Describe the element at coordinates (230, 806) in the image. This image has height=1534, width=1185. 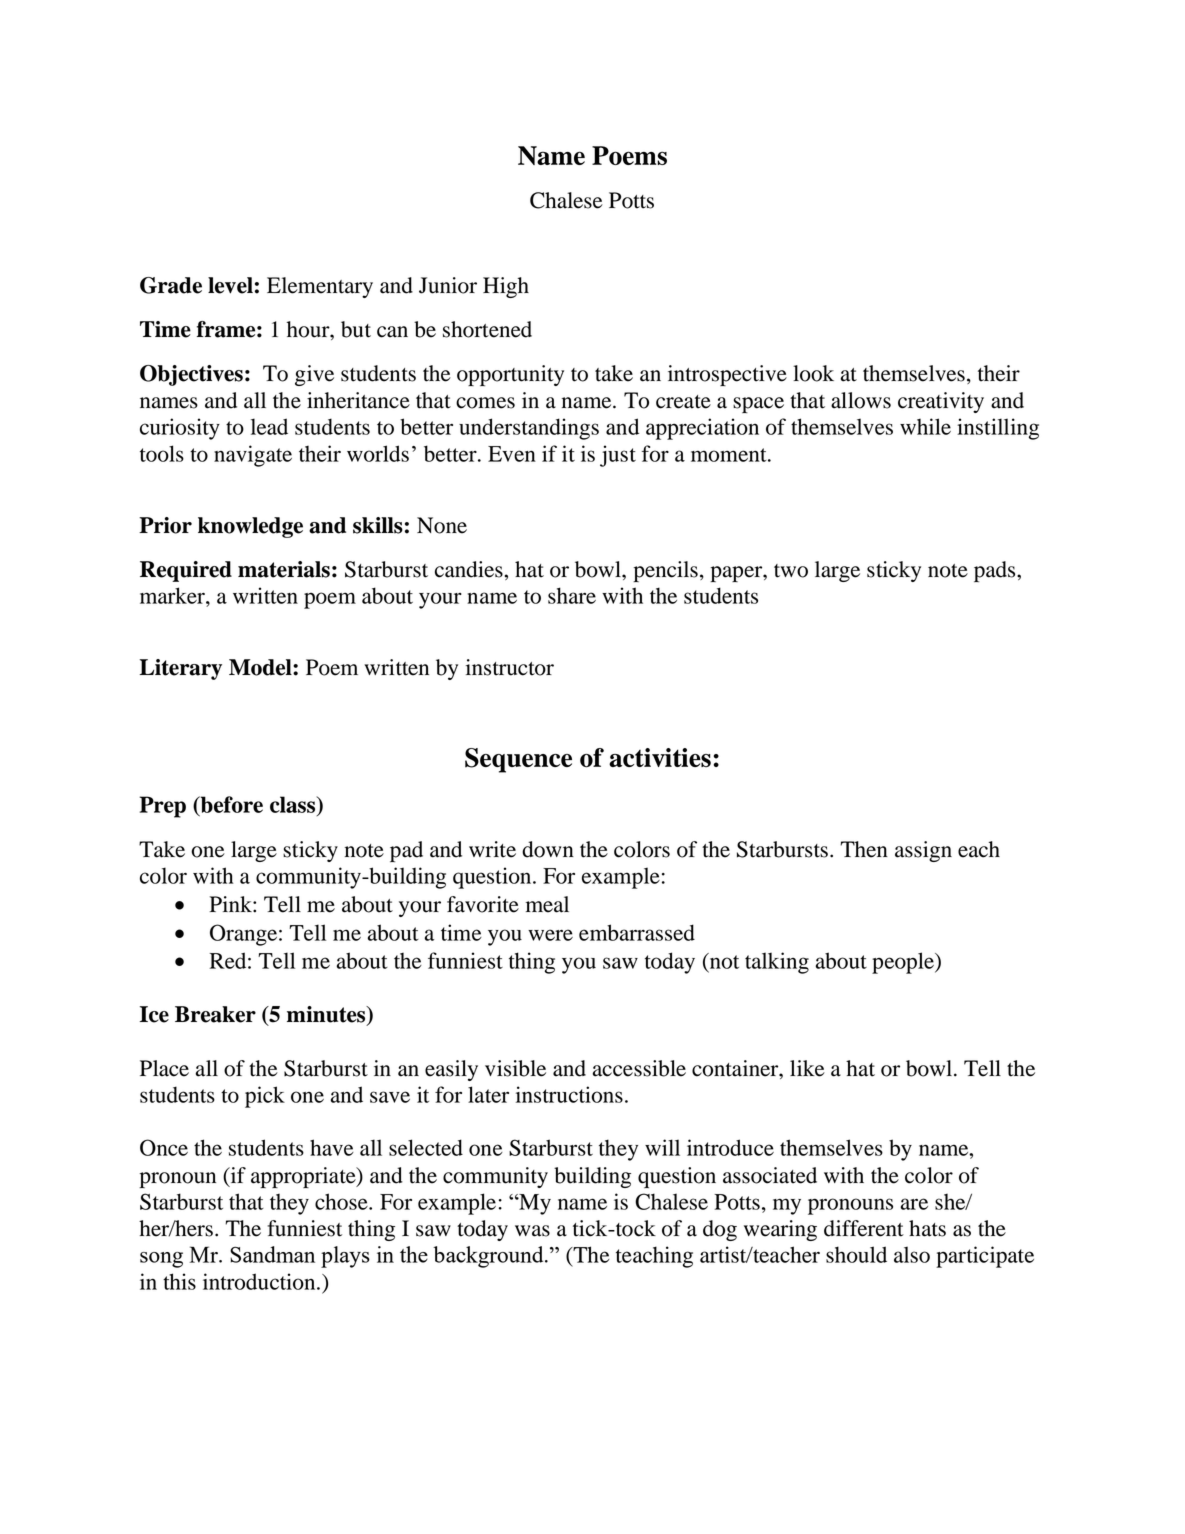
I see `before` at that location.
